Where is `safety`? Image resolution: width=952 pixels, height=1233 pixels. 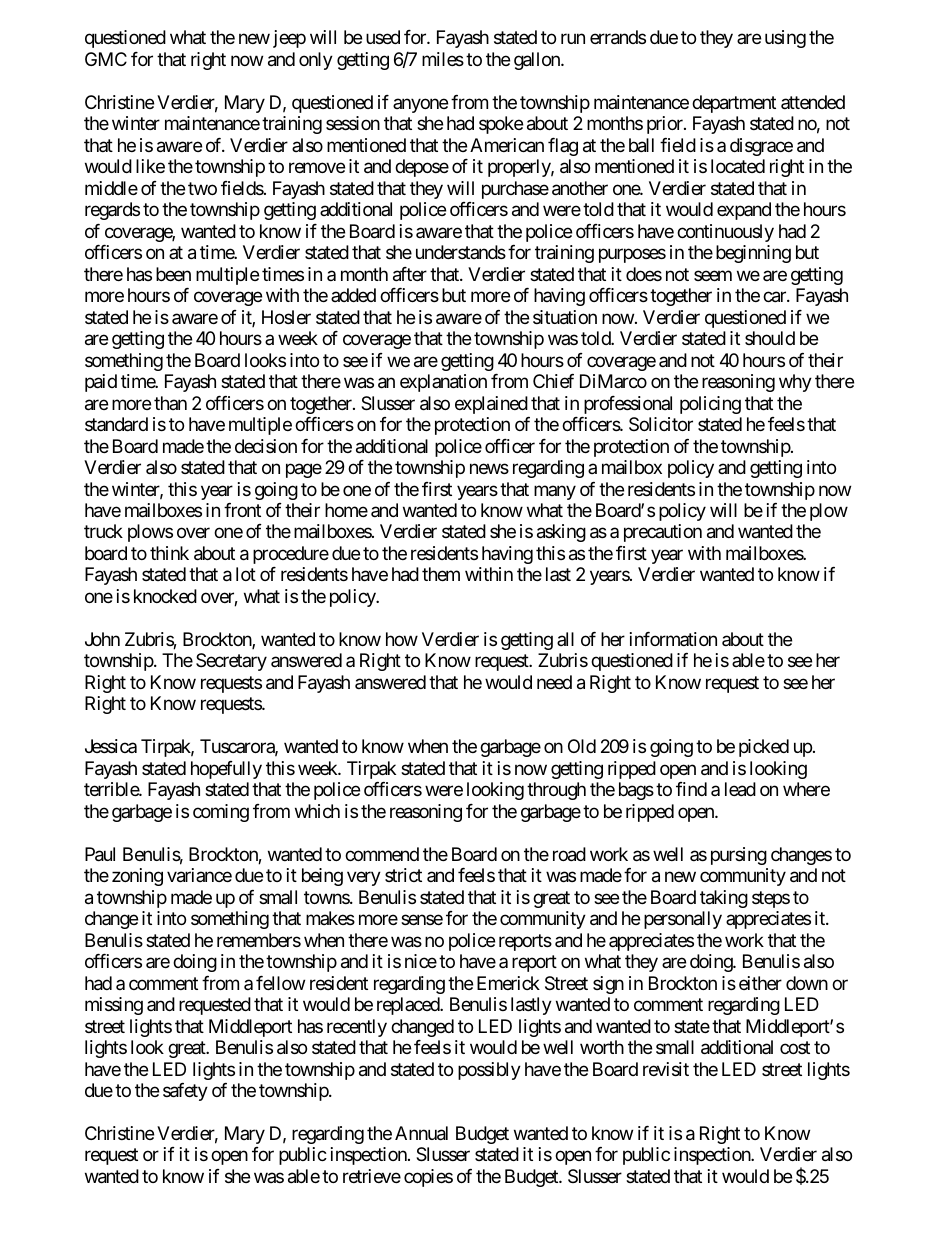 safety is located at coordinates (185, 1092).
